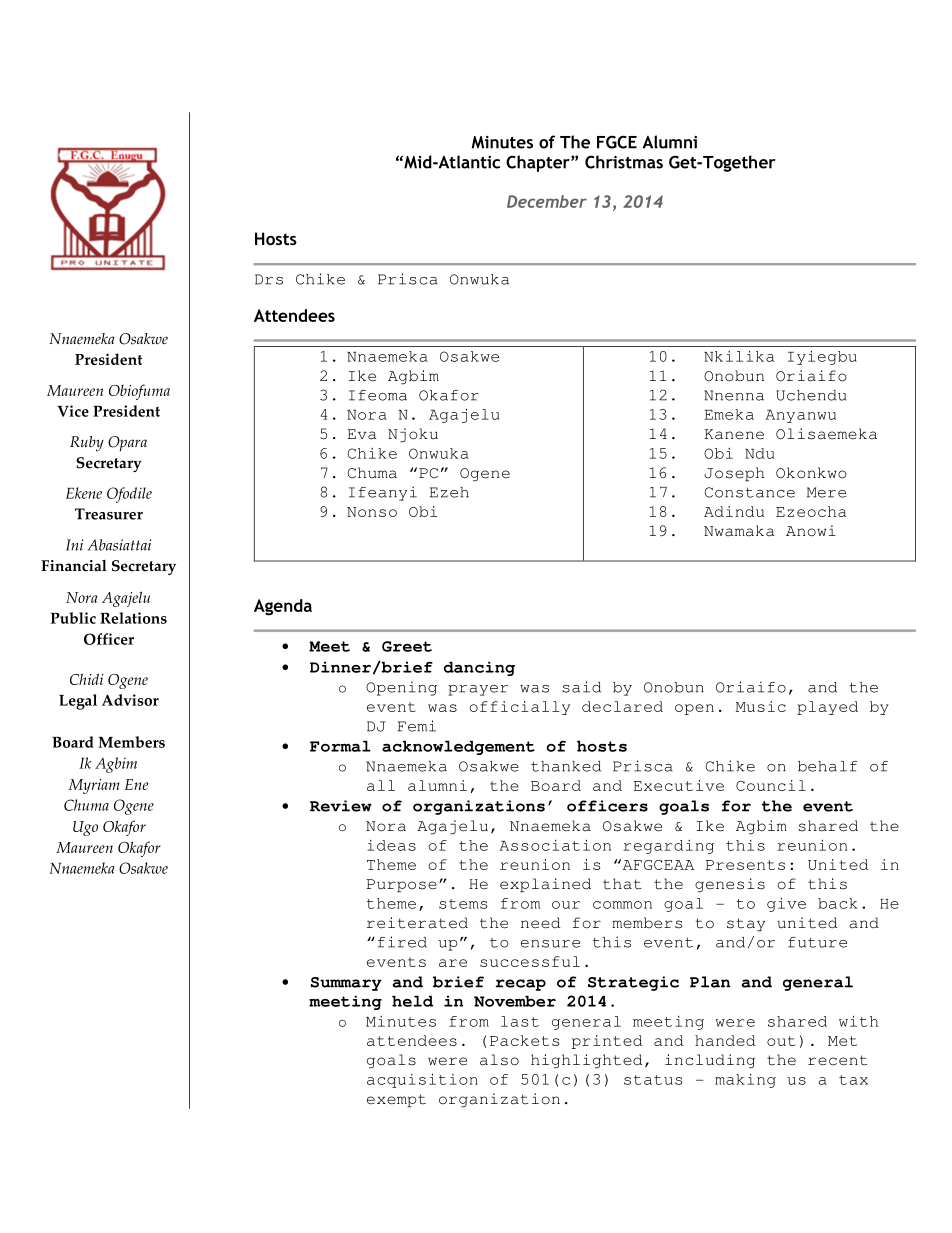 Image resolution: width=952 pixels, height=1233 pixels. Describe the element at coordinates (362, 434) in the screenshot. I see `Eva` at that location.
